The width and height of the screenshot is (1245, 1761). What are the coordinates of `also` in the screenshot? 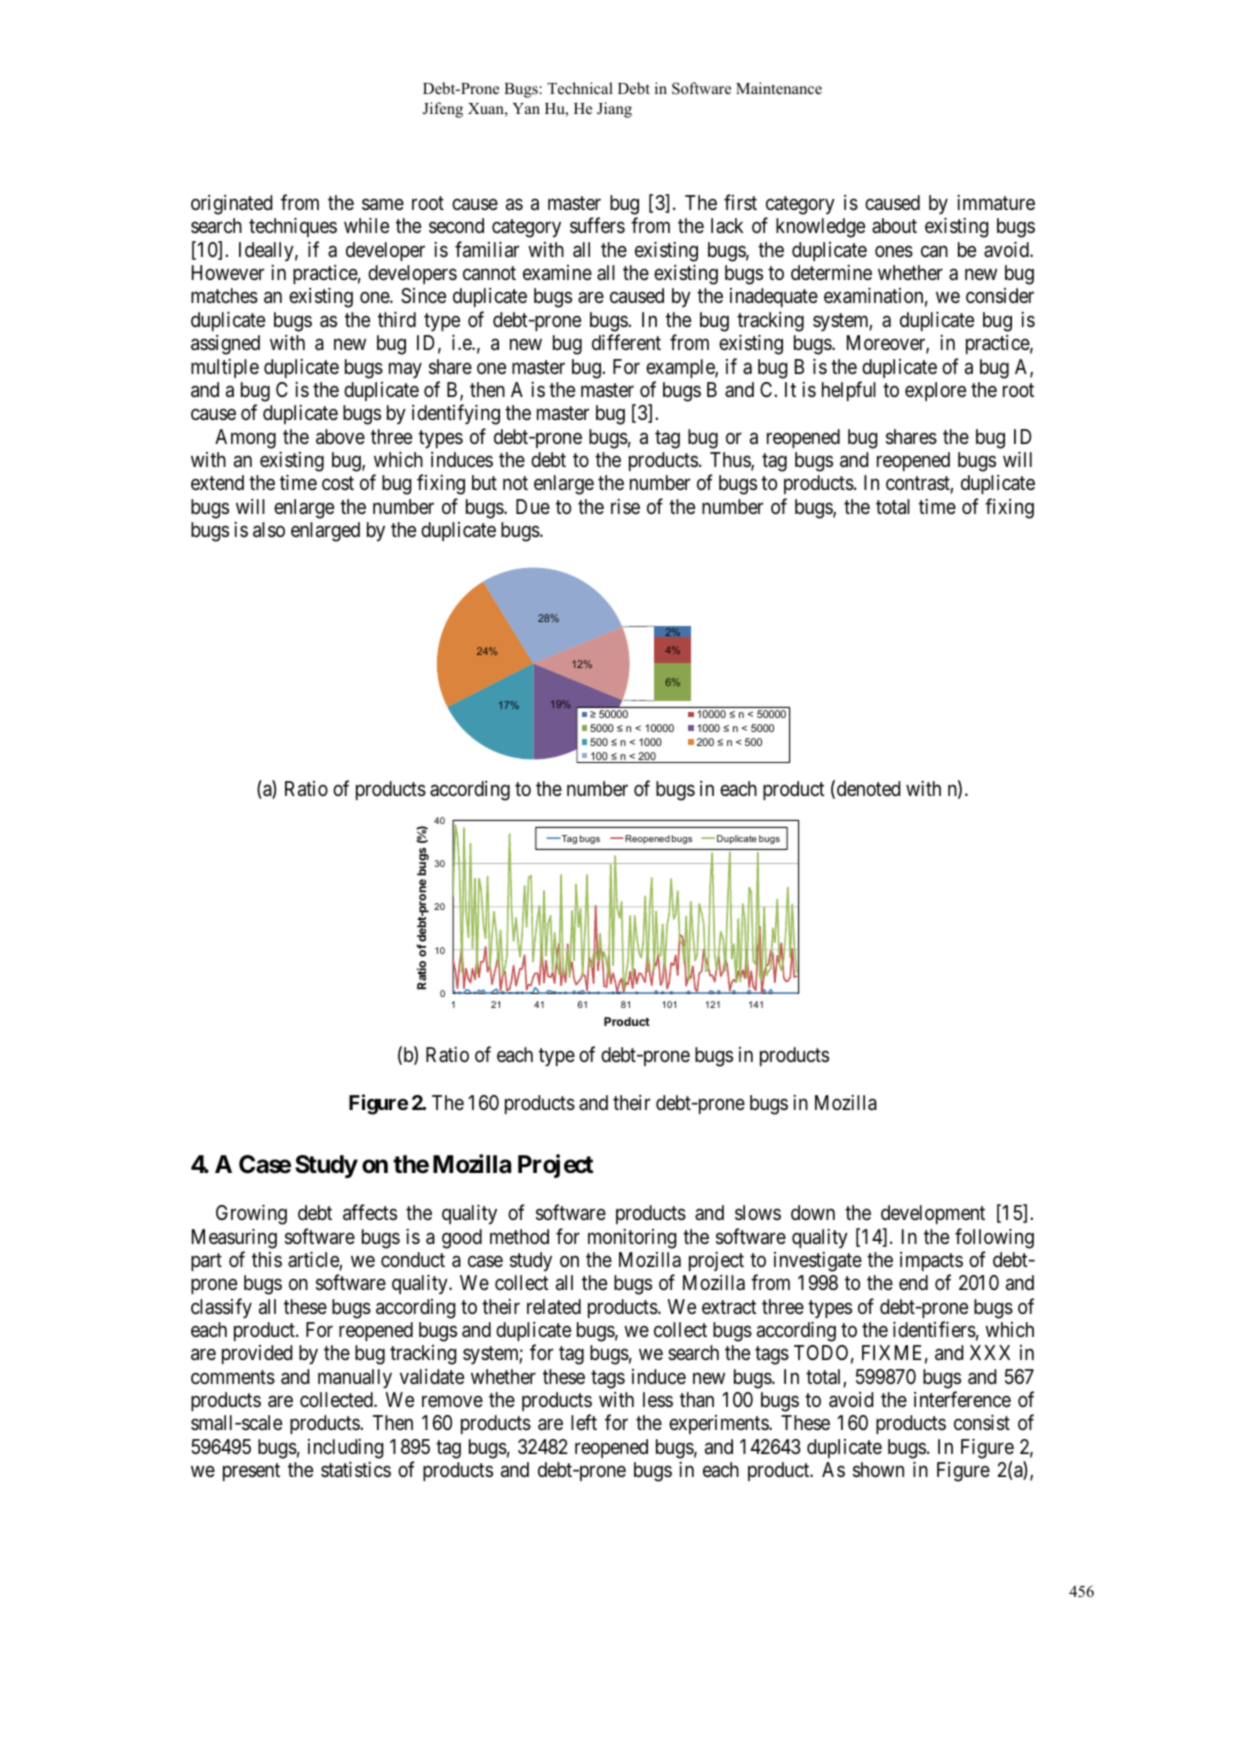 It's located at (269, 530).
